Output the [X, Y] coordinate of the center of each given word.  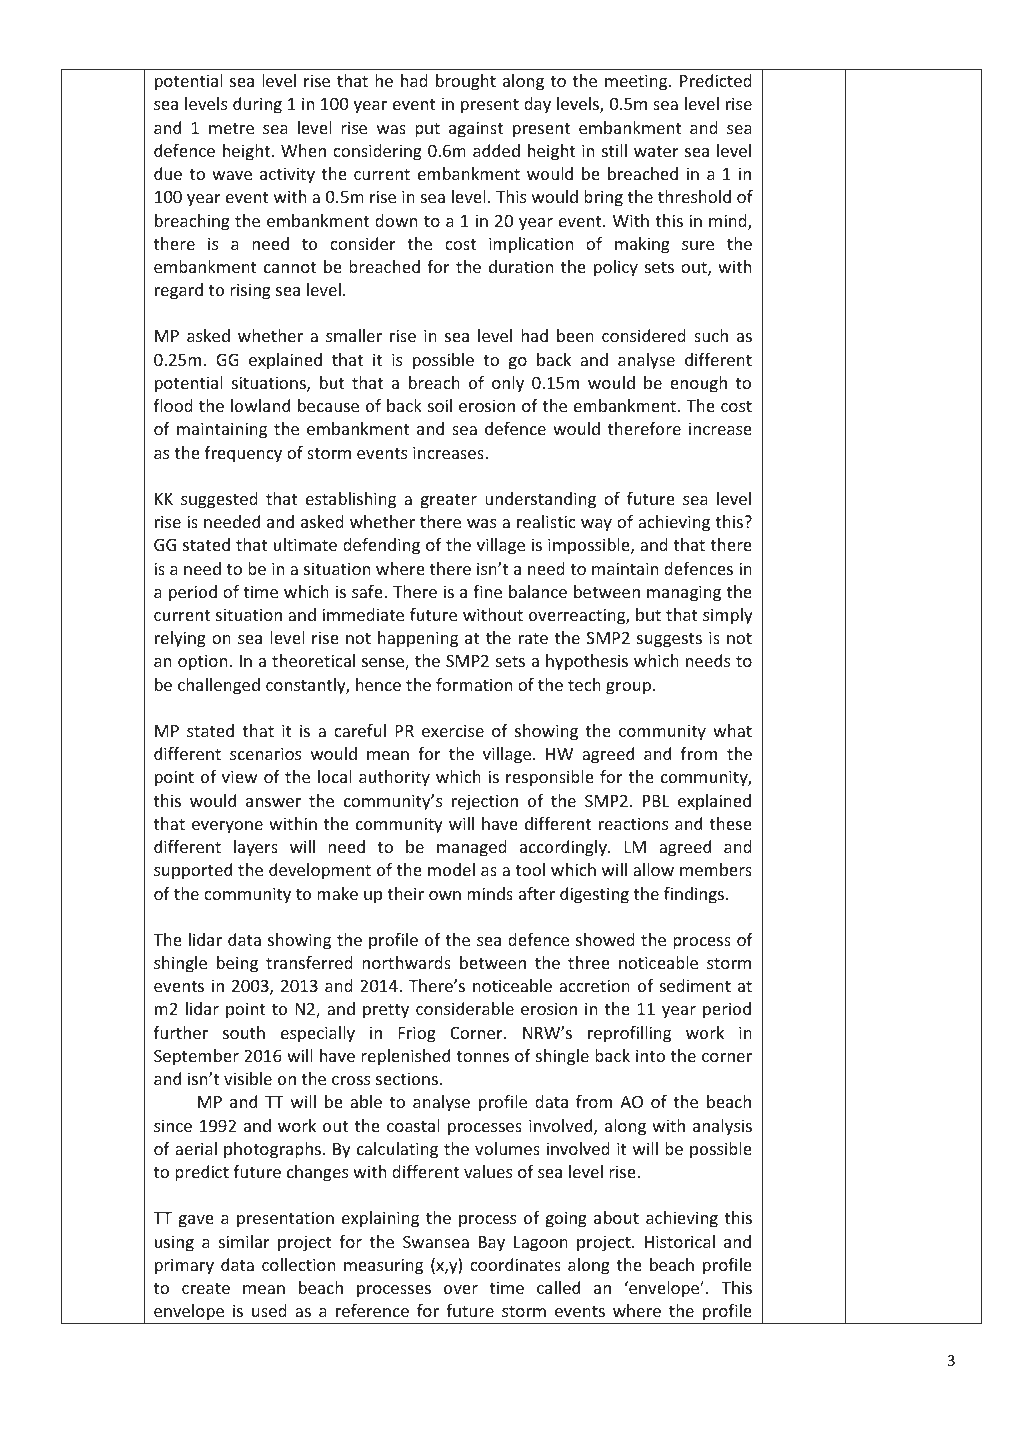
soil [440, 405]
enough [698, 384]
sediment [695, 985]
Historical [680, 1241]
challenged [219, 686]
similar [244, 1241]
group [628, 688]
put [427, 130]
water [656, 151]
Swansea [436, 1241]
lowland [260, 405]
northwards [406, 962]
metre [231, 128]
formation [474, 684]
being [237, 964]
